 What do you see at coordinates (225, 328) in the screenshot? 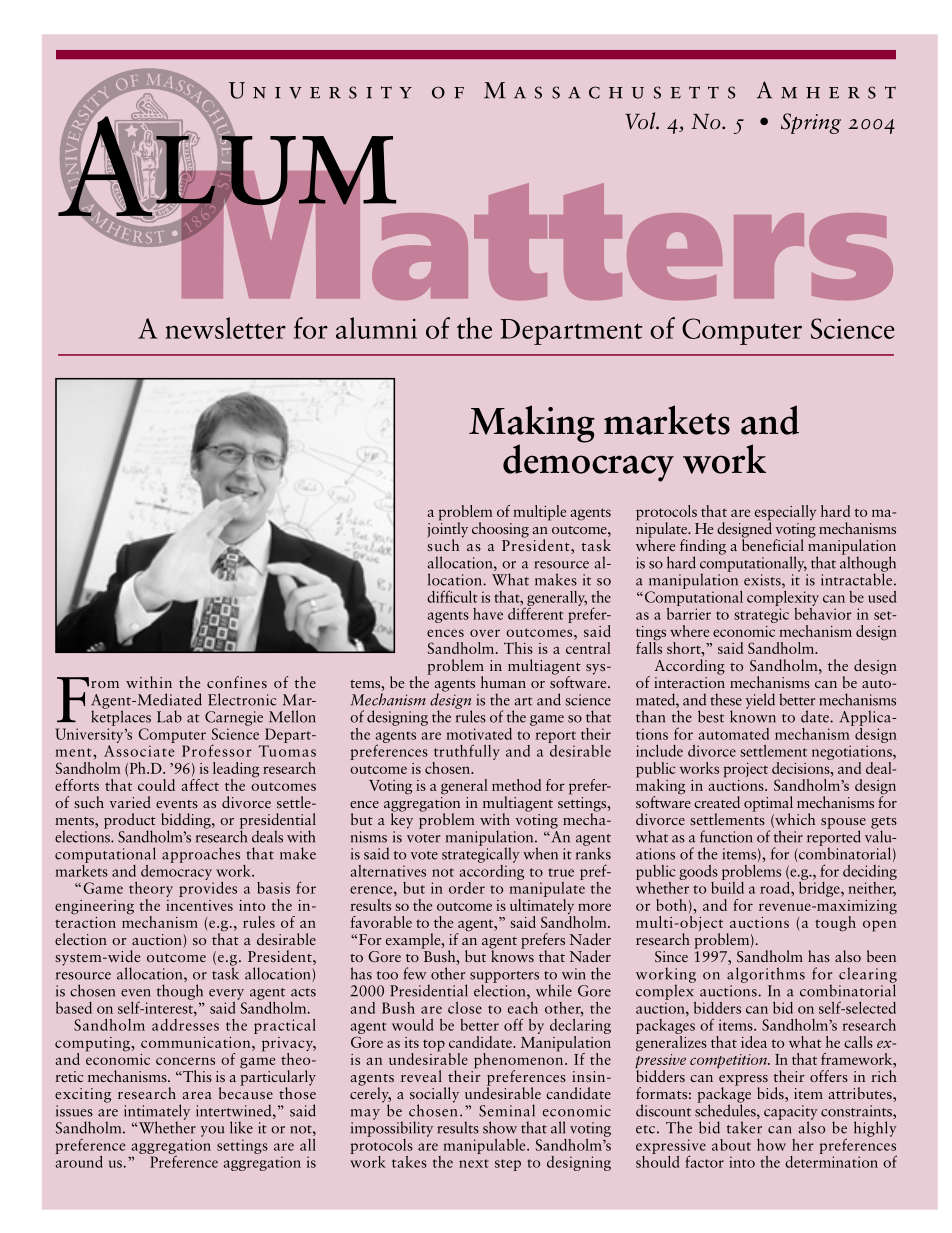
I see `newsletter` at bounding box center [225, 328].
